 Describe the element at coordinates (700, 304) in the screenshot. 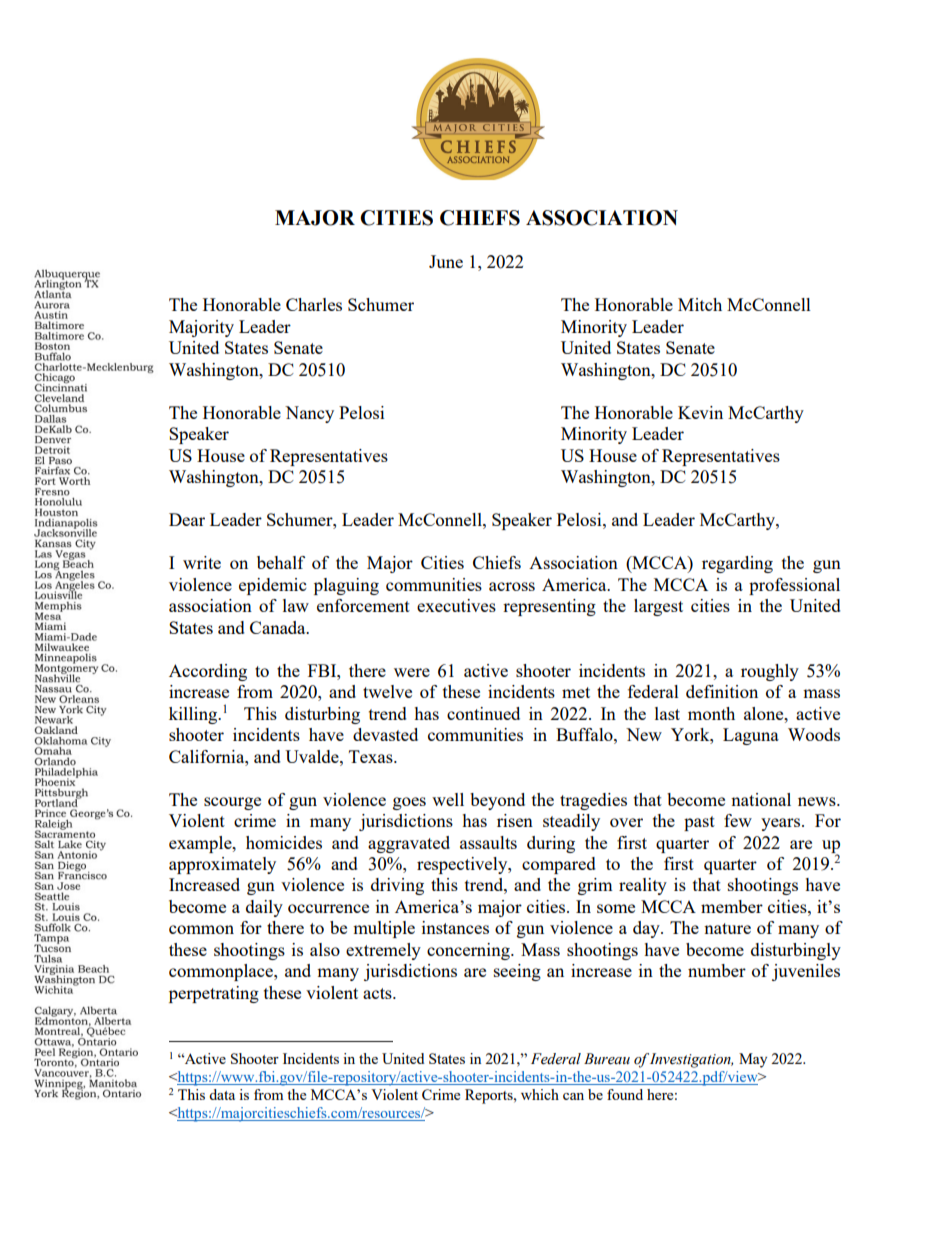

I see `Mitch` at that location.
